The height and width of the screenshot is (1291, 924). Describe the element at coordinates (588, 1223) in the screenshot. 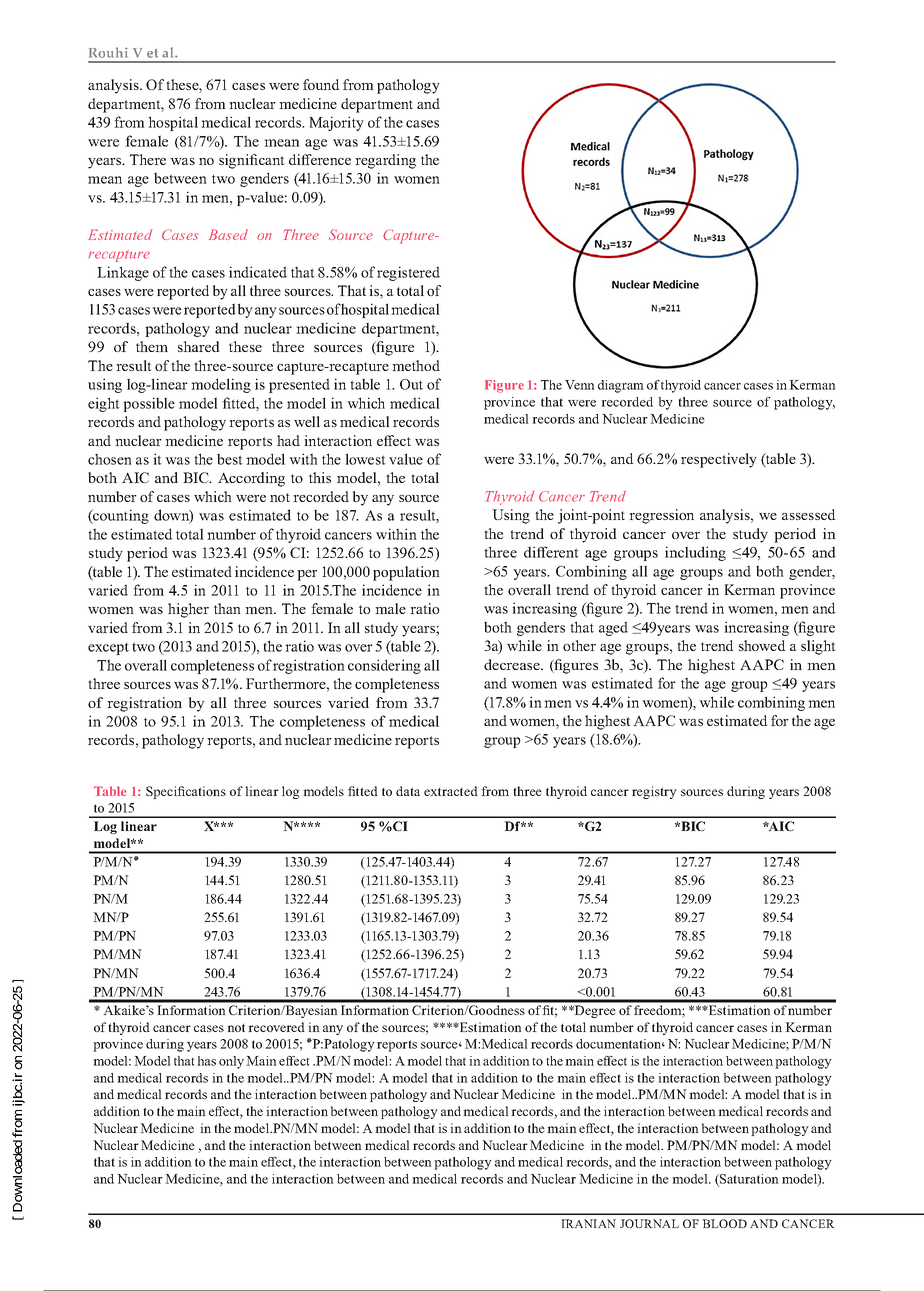

I see `IRANIAN` at that location.
